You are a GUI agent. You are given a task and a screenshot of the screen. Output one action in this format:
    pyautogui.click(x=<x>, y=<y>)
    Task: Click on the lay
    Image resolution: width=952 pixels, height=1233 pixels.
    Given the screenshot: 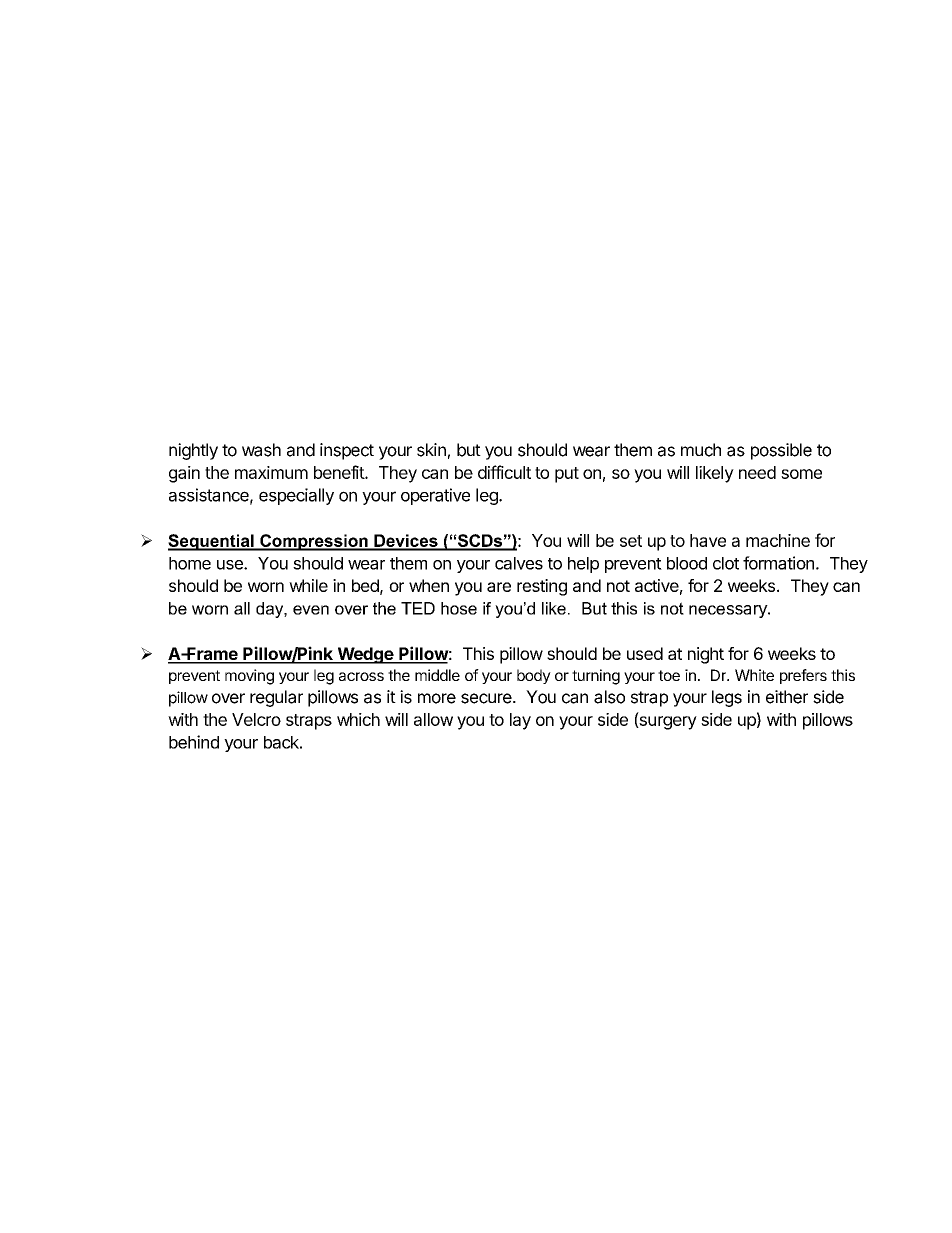 What is the action you would take?
    pyautogui.click(x=520, y=721)
